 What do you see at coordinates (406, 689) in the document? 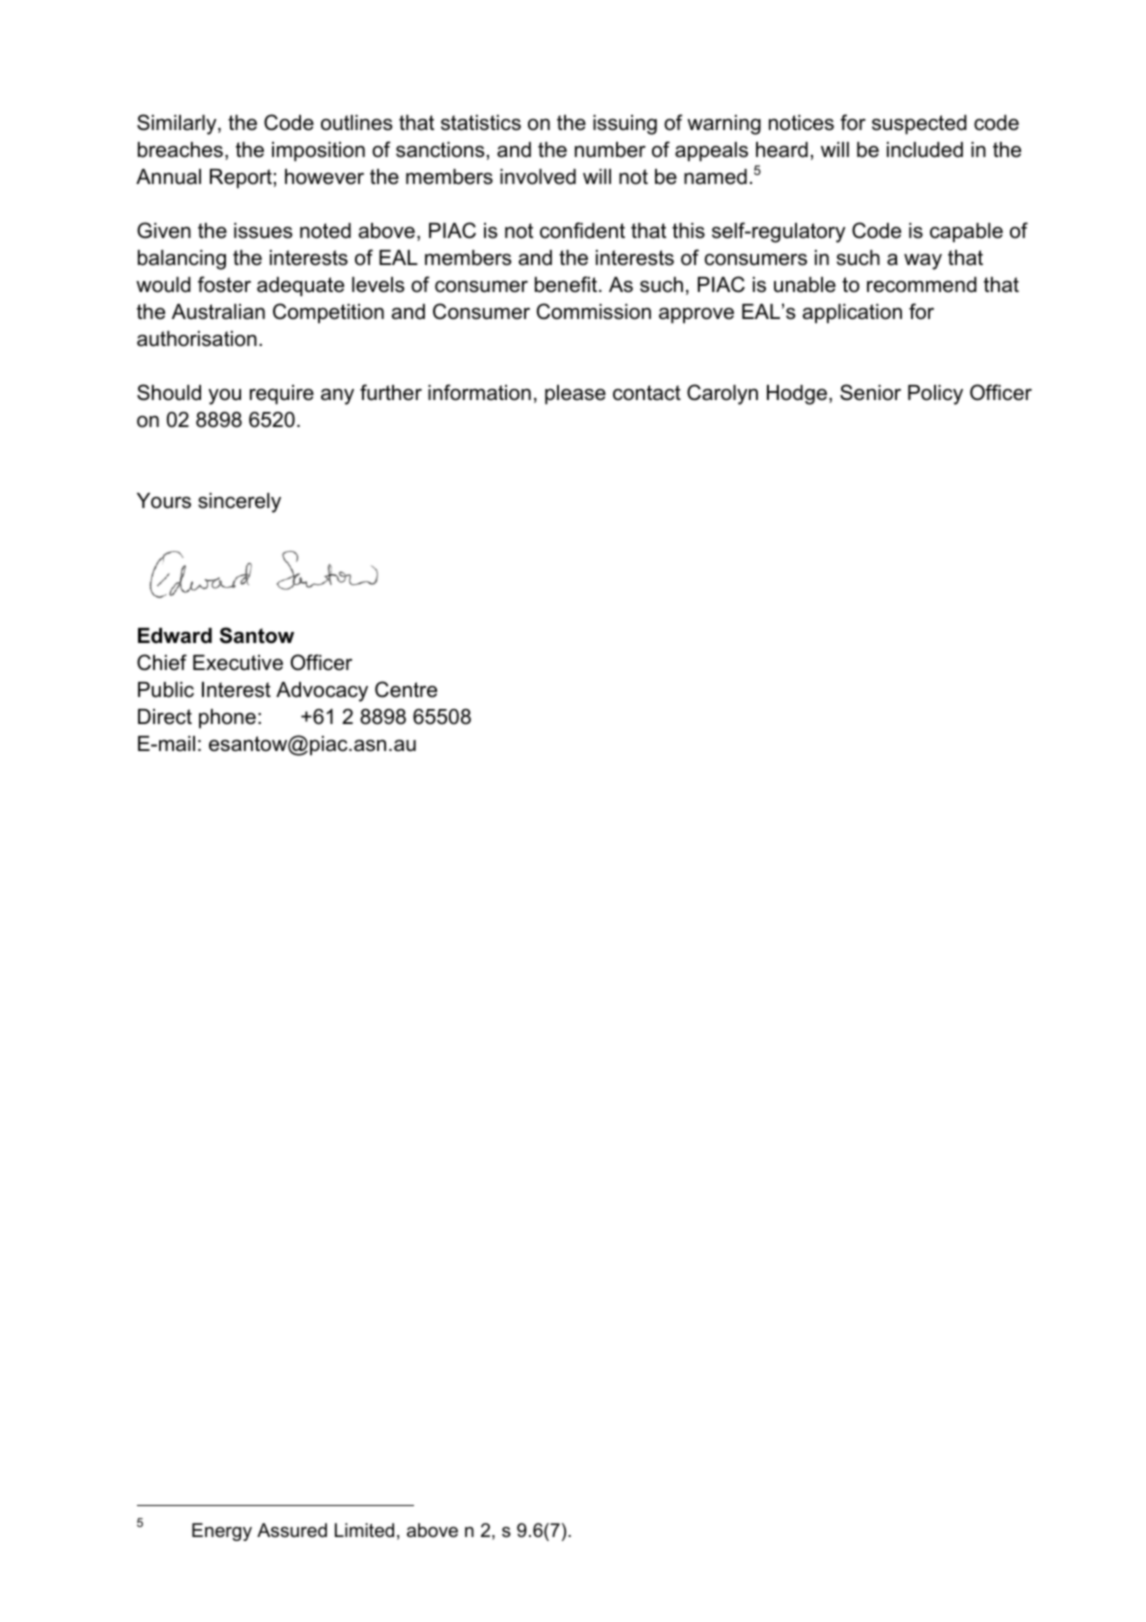
I see `Centre` at bounding box center [406, 689].
